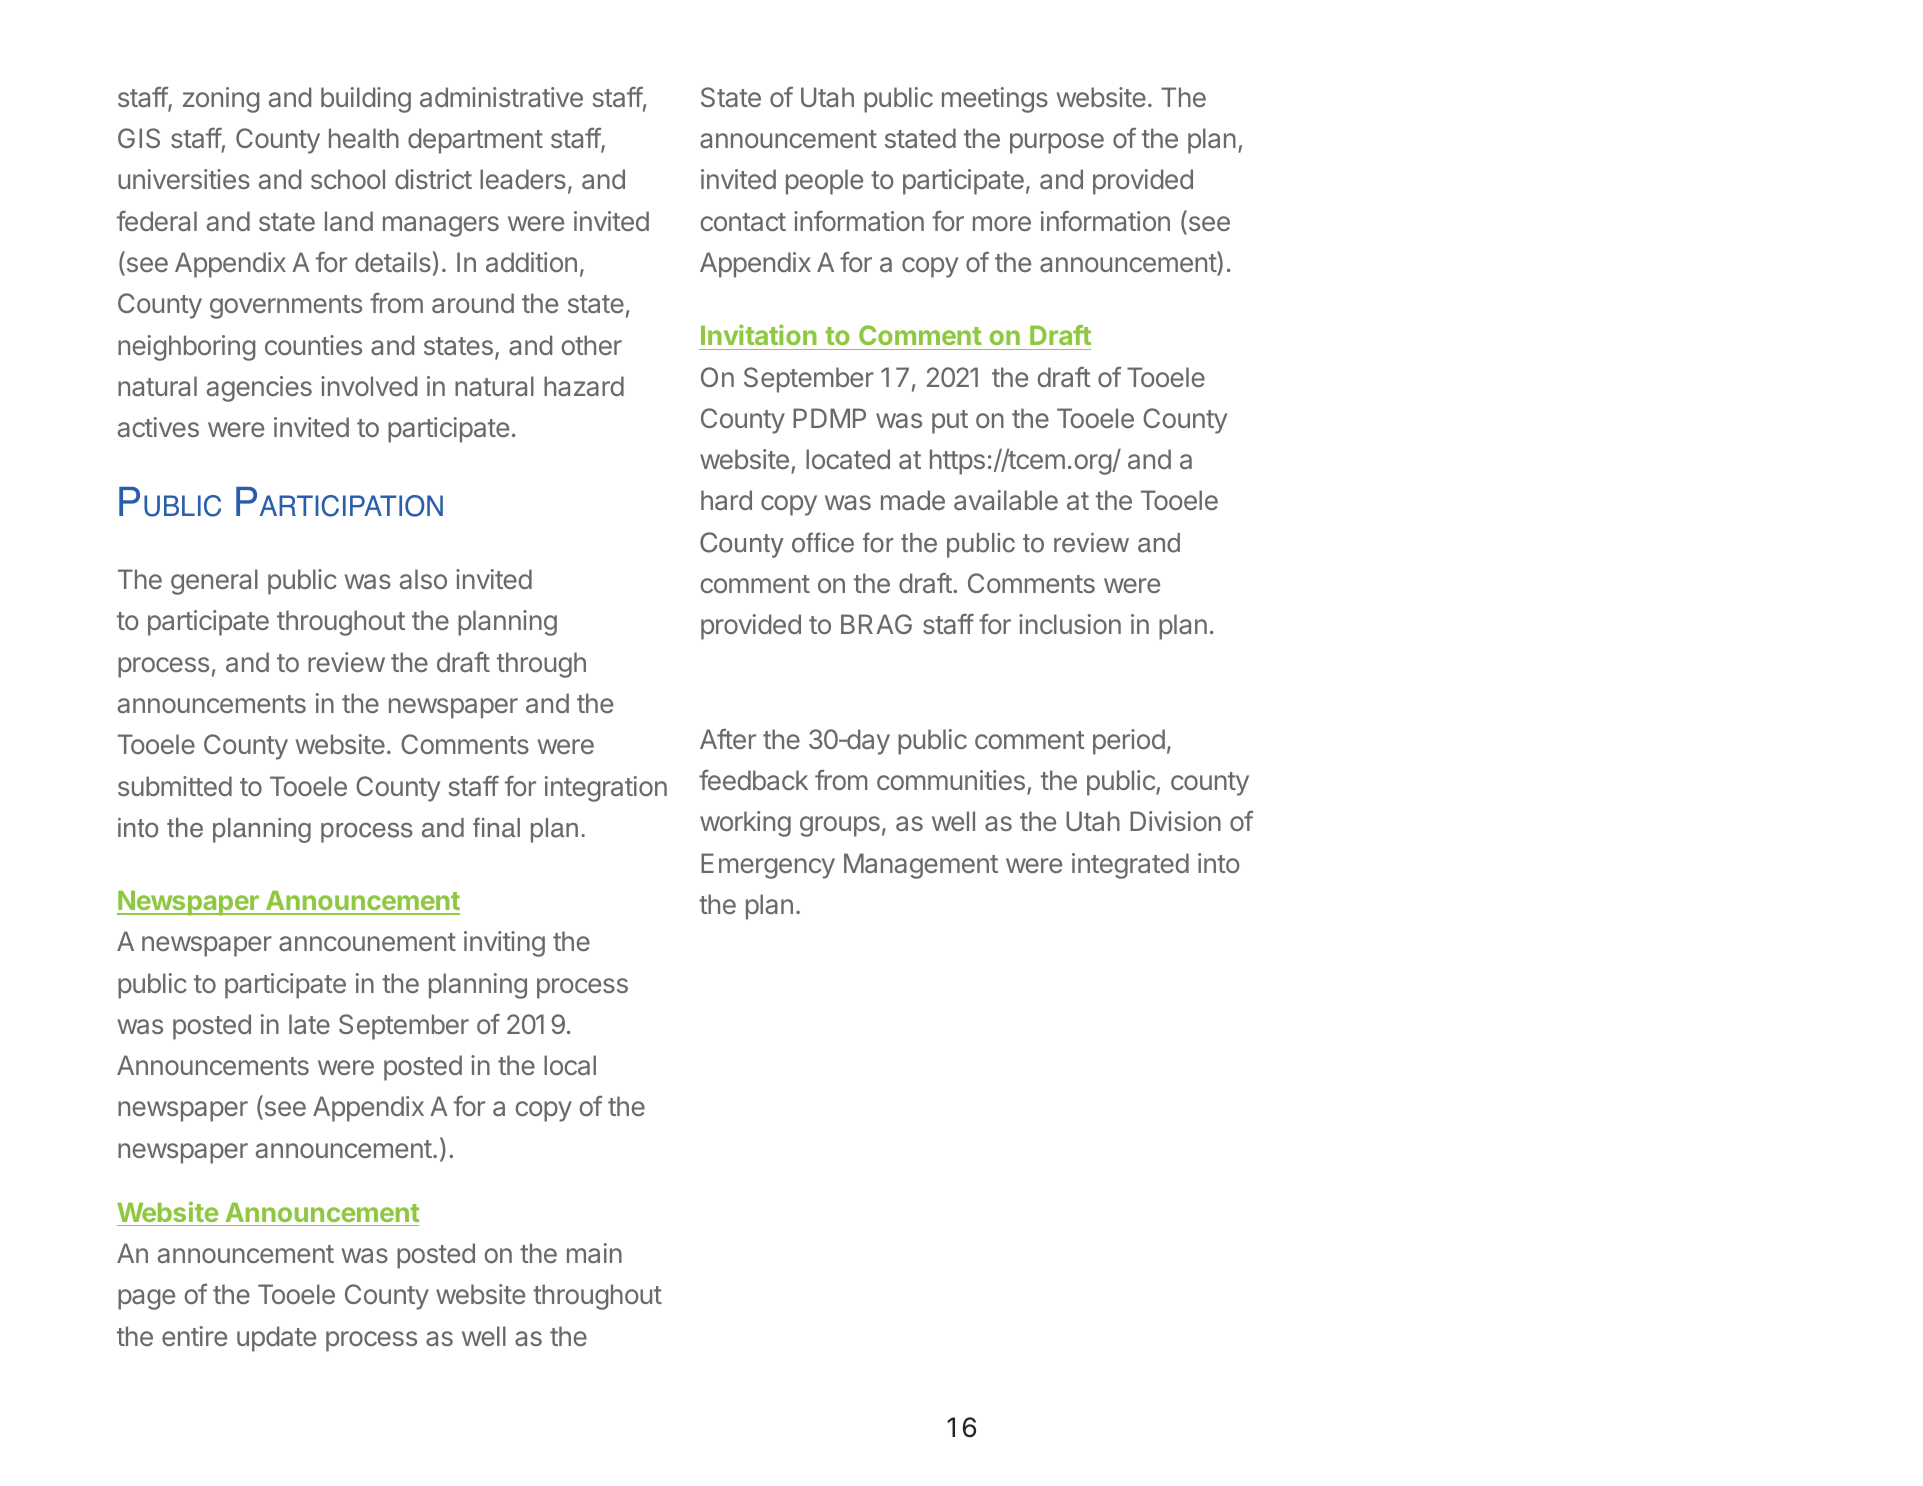 The height and width of the screenshot is (1486, 1923). Describe the element at coordinates (1130, 866) in the screenshot. I see `integrated` at that location.
